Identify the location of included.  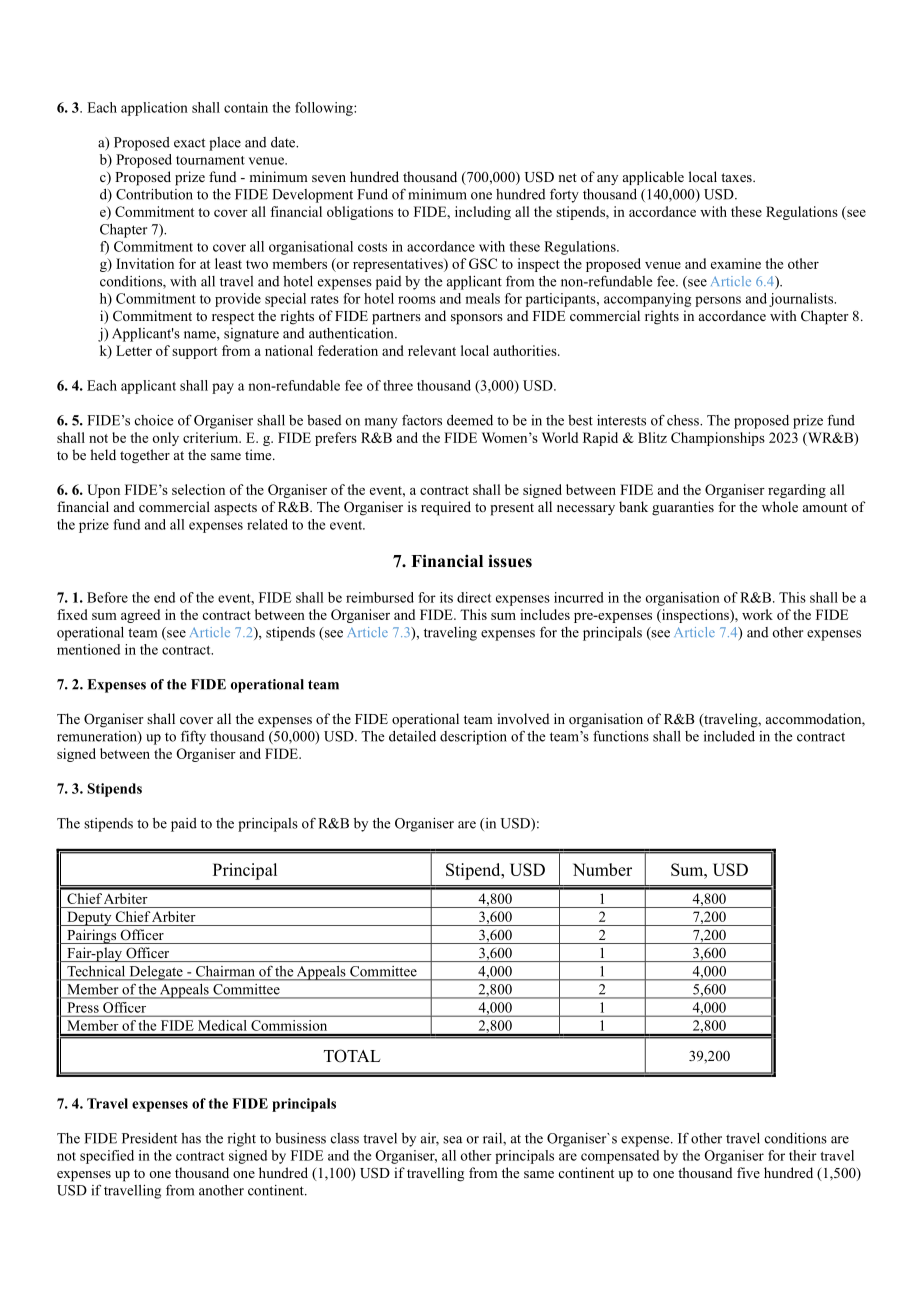
(729, 736).
